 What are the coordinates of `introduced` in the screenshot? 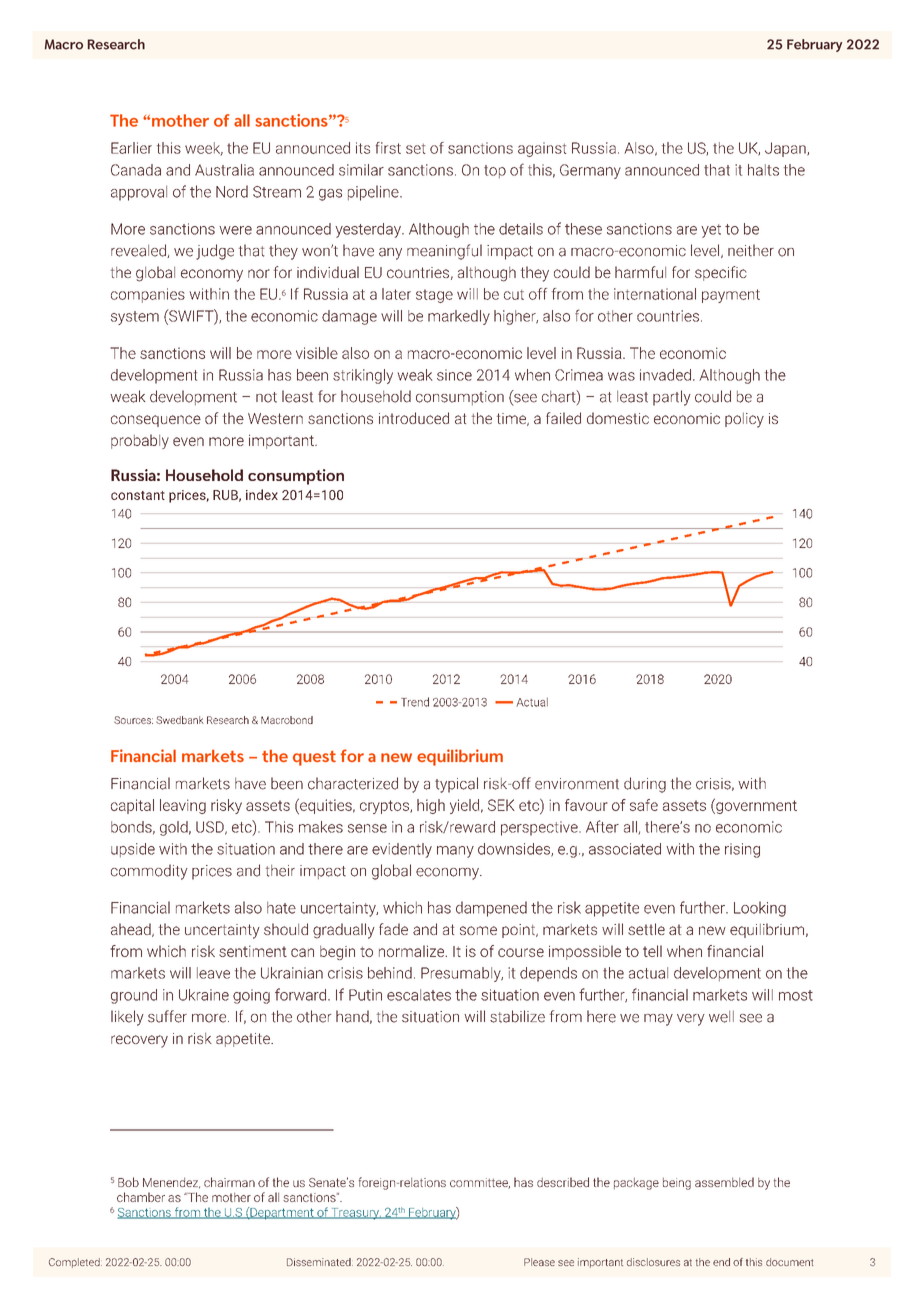 It's located at (414, 418).
